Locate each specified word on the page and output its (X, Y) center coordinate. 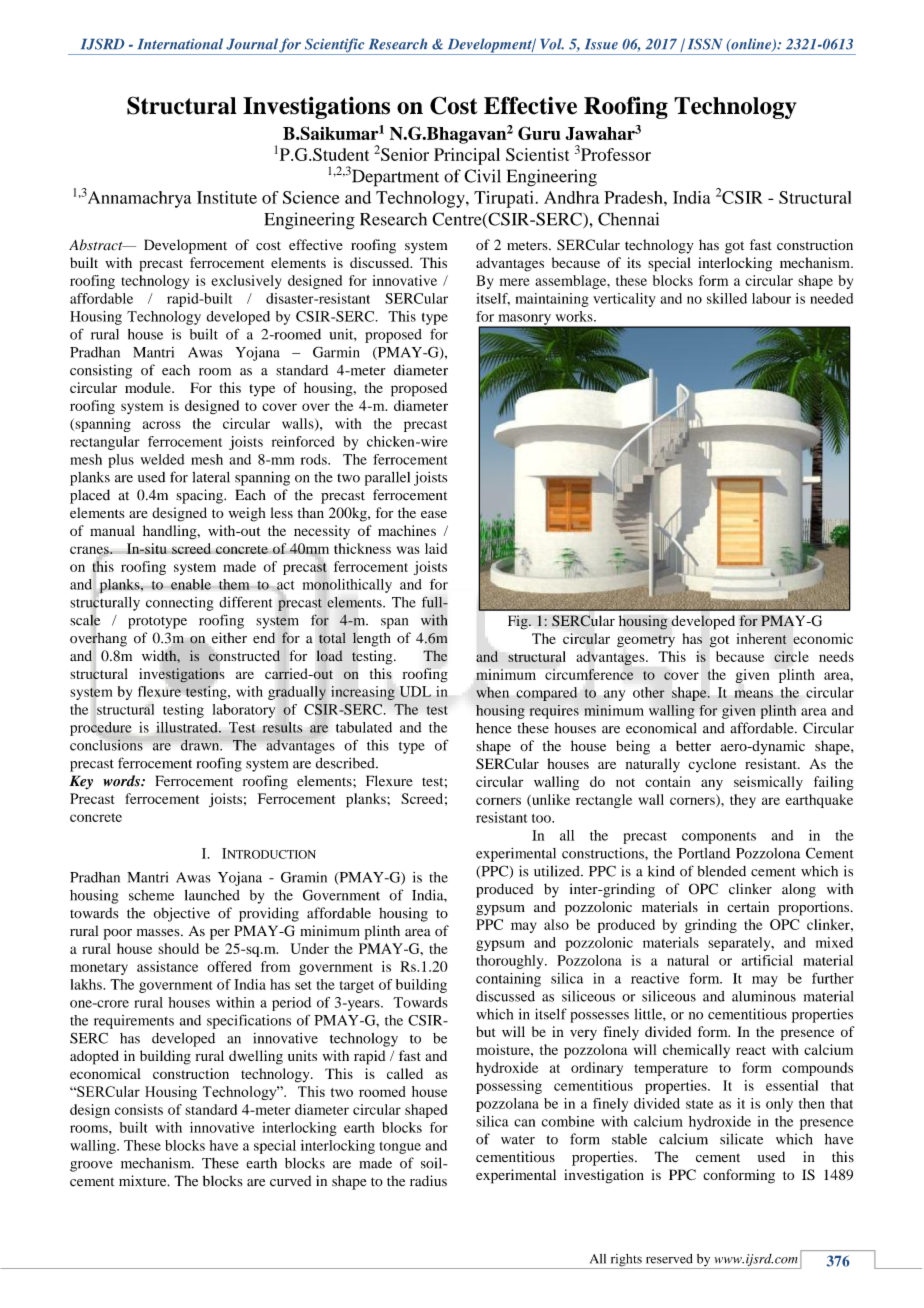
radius (428, 1181)
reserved (669, 1259)
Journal (252, 44)
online (751, 45)
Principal (467, 156)
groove (91, 1166)
